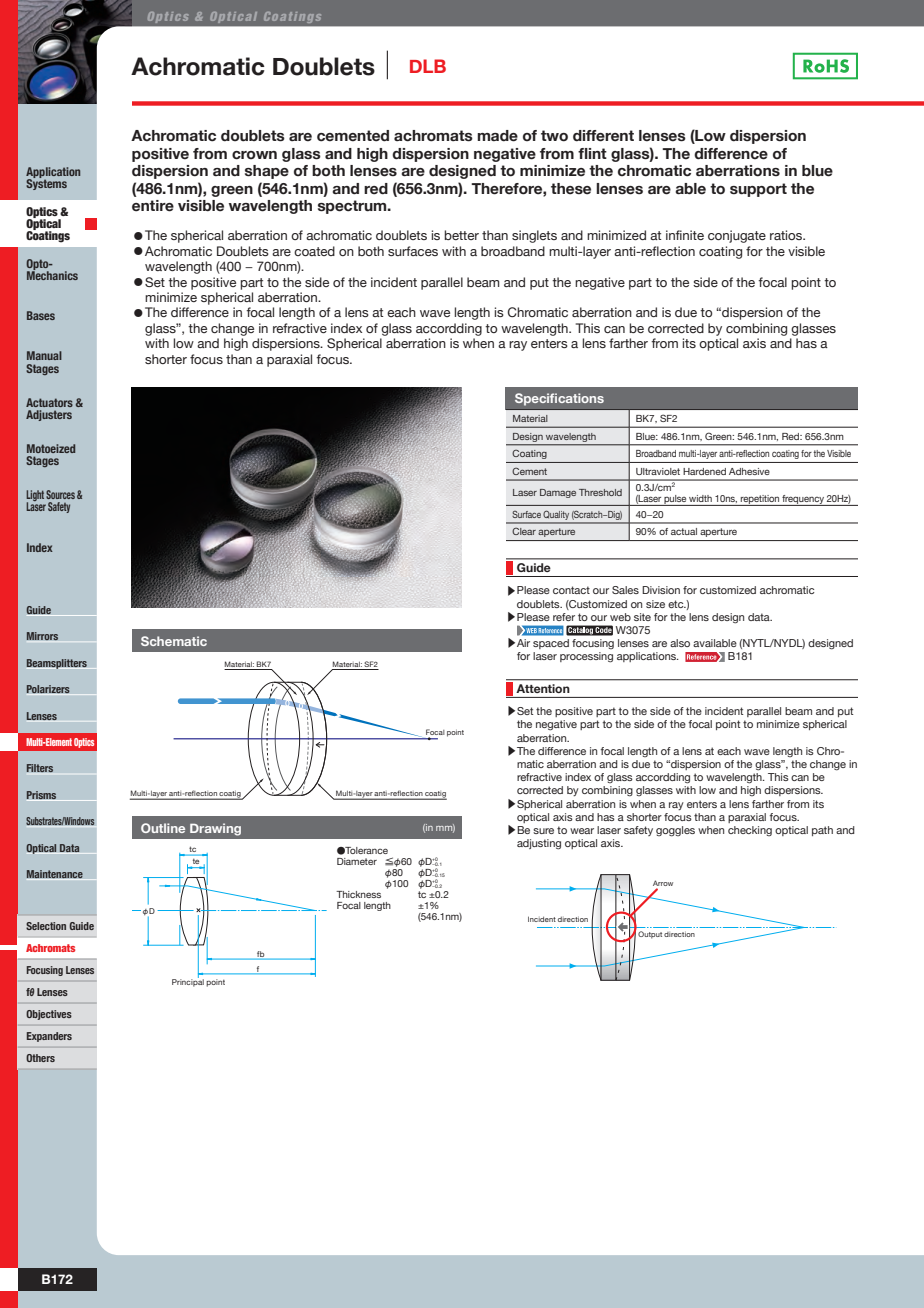 This screenshot has width=924, height=1308. What do you see at coordinates (188, 982) in the screenshot?
I see `Principal` at bounding box center [188, 982].
